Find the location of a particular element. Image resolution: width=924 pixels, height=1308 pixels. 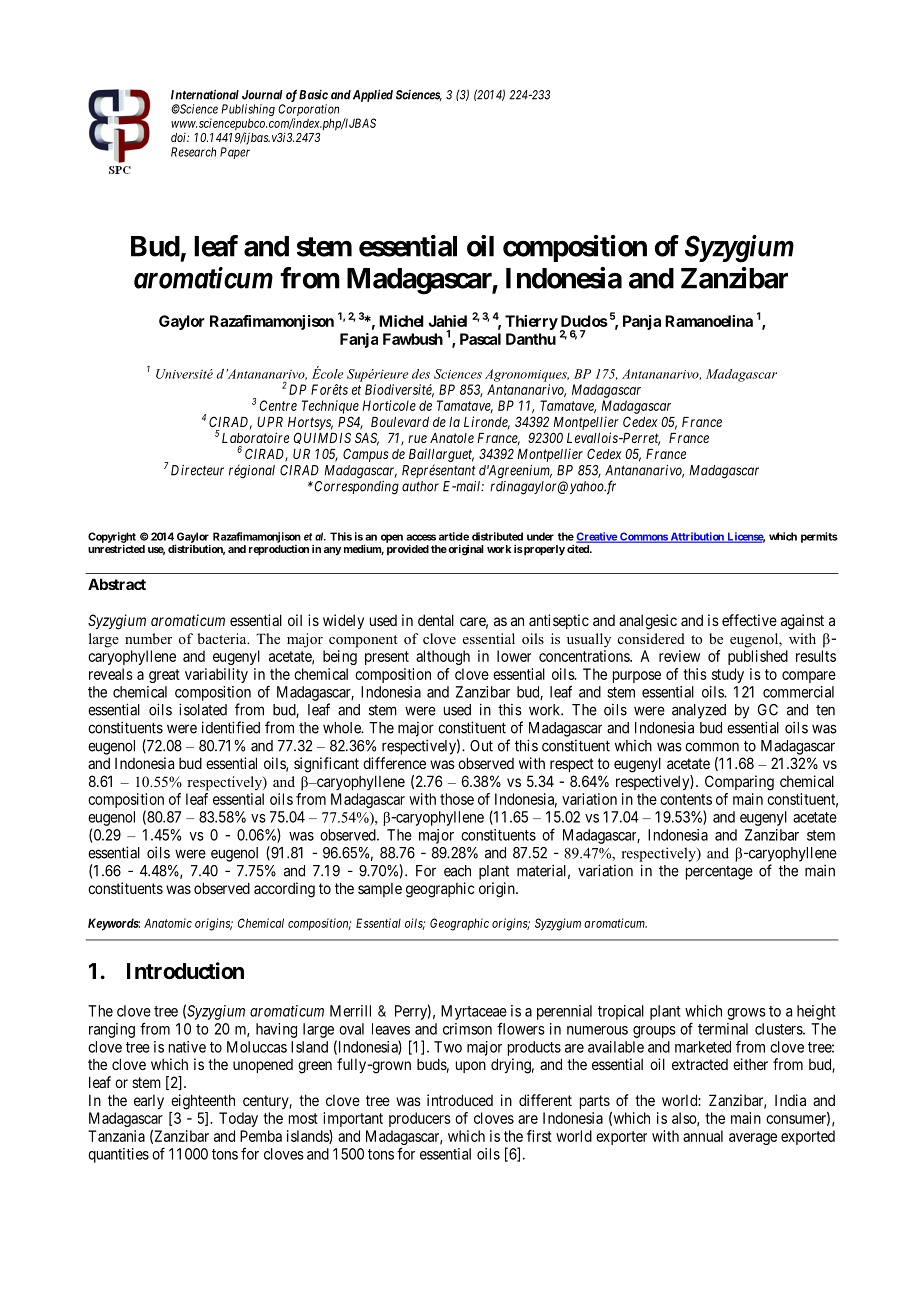

permits is located at coordinates (819, 537).
